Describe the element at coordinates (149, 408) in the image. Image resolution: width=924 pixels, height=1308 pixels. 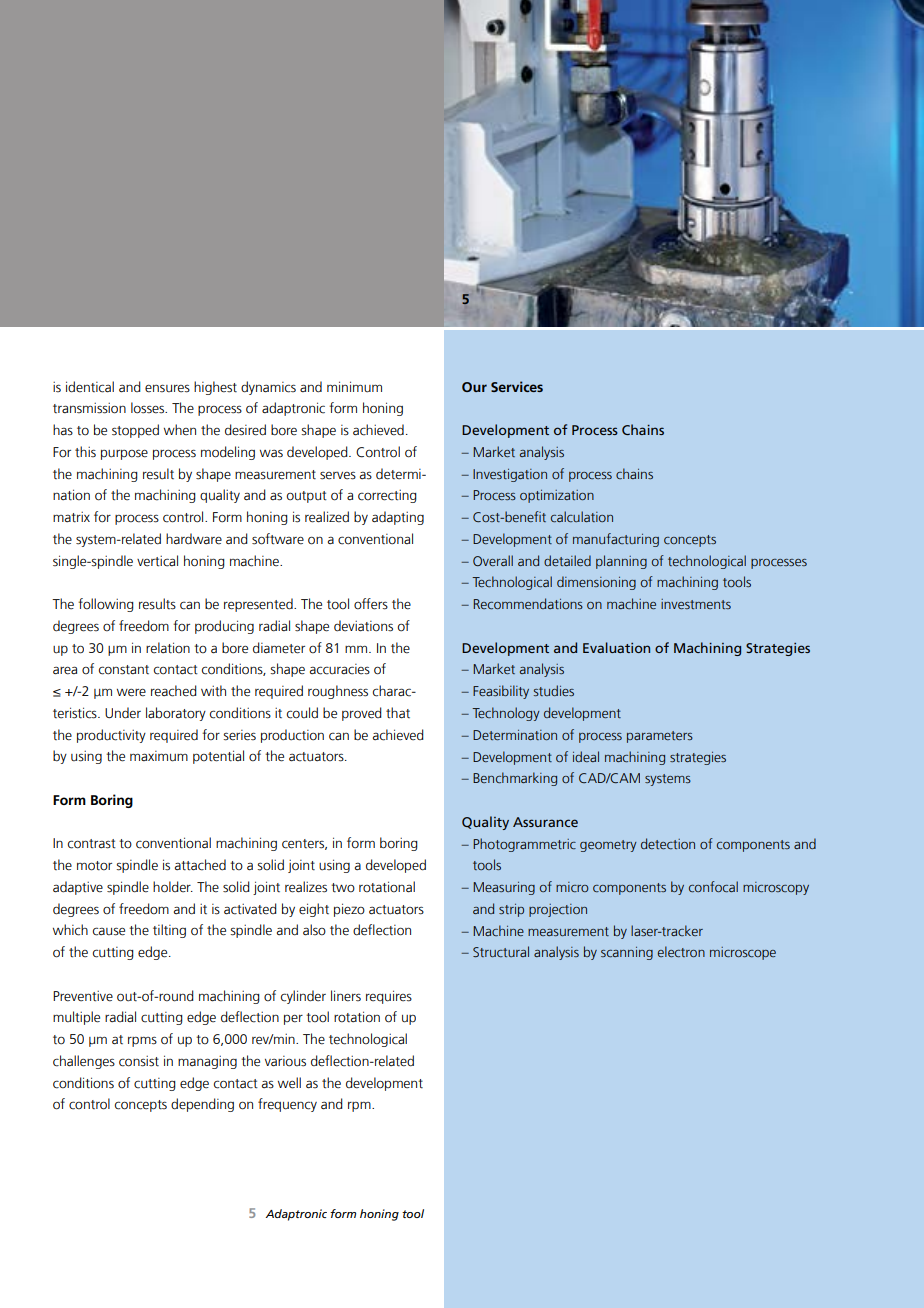
I see `losses` at that location.
